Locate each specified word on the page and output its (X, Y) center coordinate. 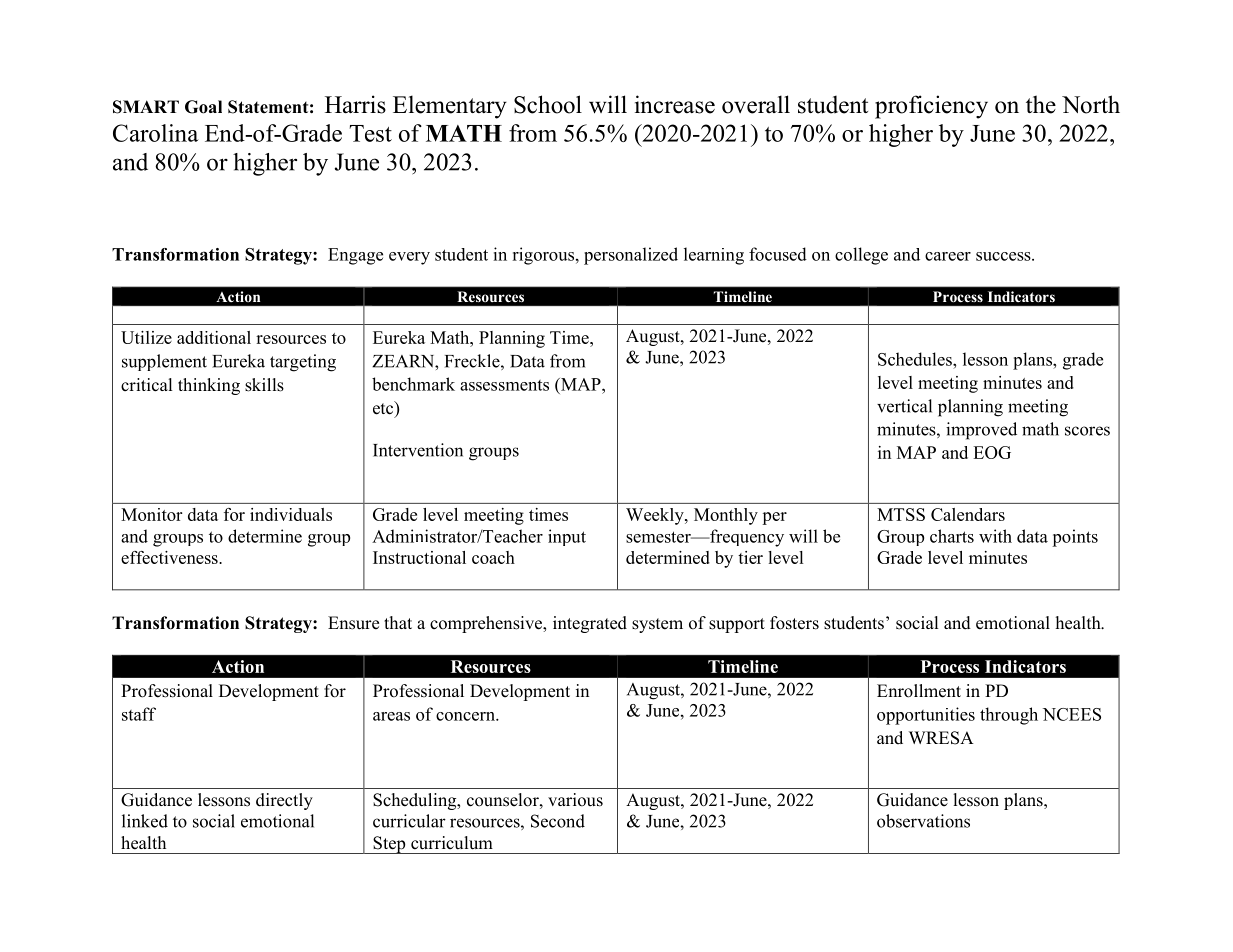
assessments (504, 385)
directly (284, 801)
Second (558, 821)
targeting (303, 363)
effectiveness (170, 557)
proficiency (931, 107)
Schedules (916, 359)
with (995, 536)
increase (675, 104)
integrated (590, 624)
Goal (203, 107)
